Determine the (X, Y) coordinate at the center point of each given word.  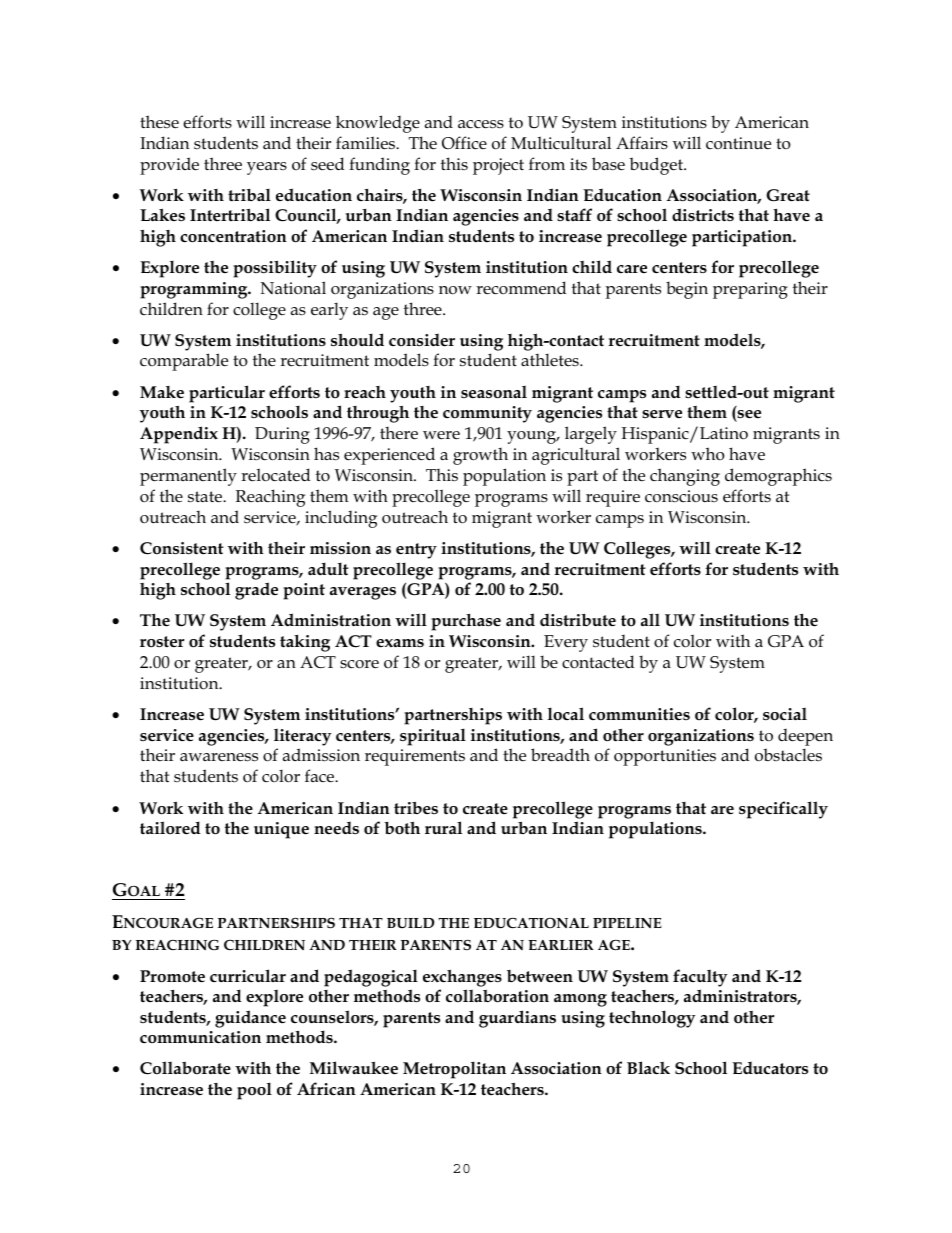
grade (256, 591)
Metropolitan (454, 1070)
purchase (466, 622)
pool (254, 1091)
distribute (578, 620)
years (267, 168)
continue (738, 143)
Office (464, 143)
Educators (770, 1068)
